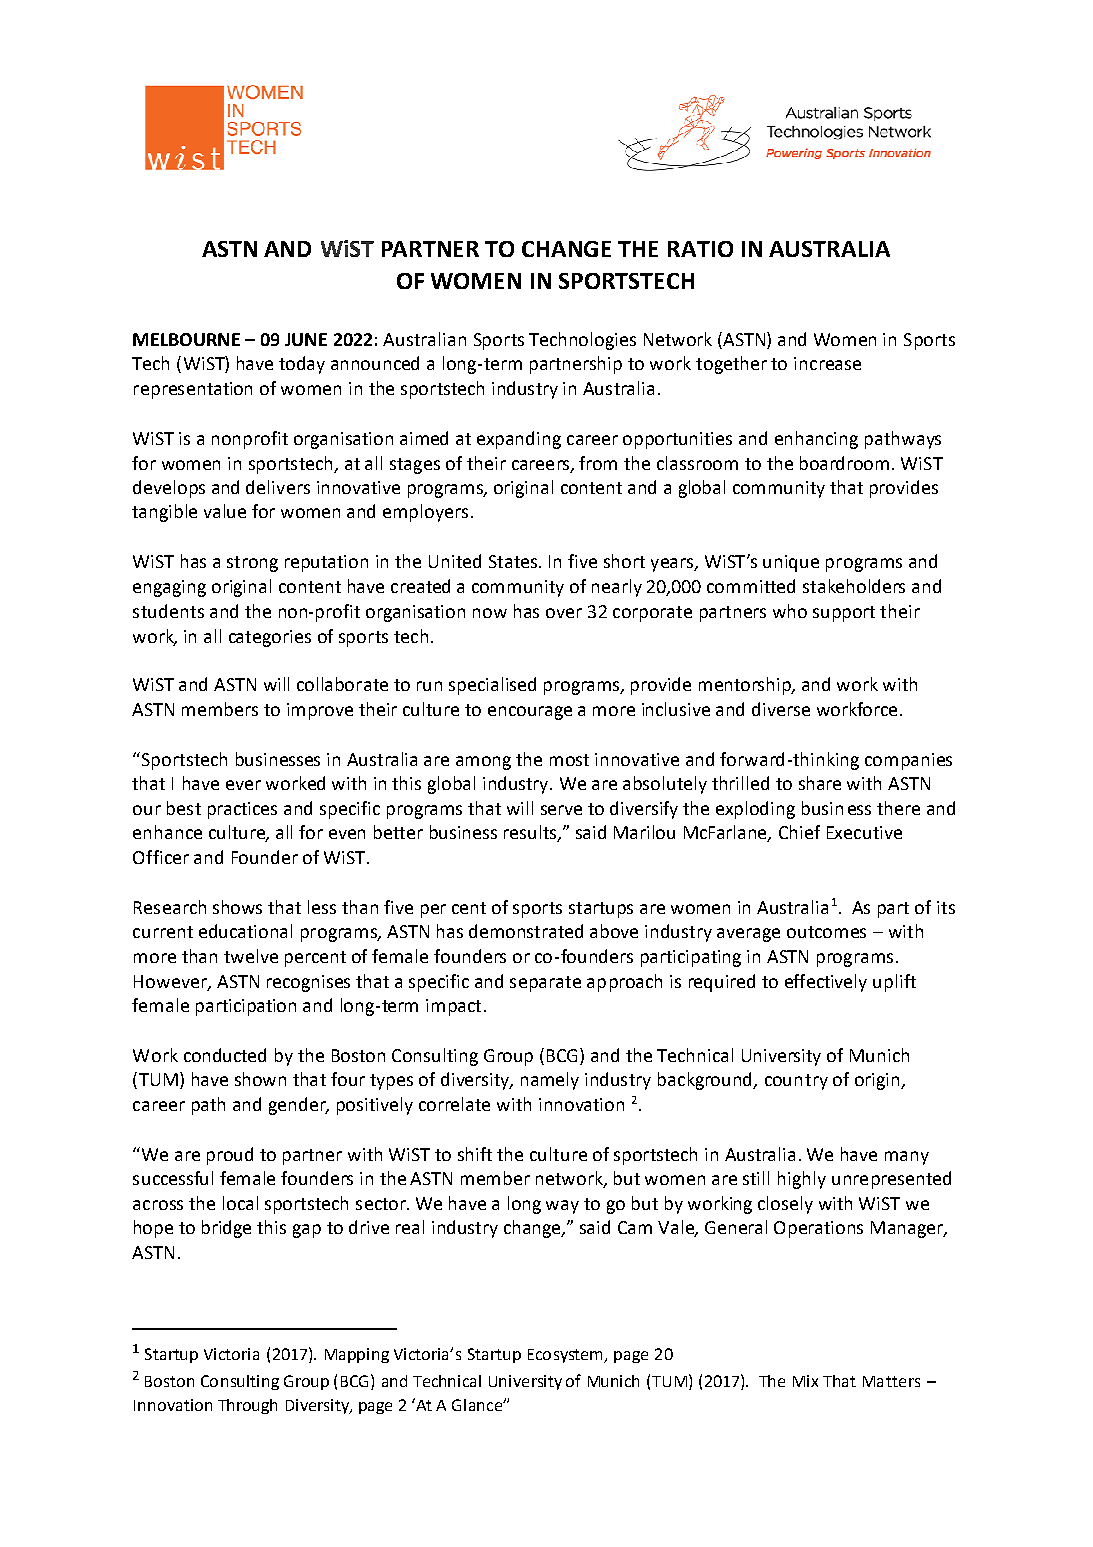 The image size is (1093, 1547). Describe the element at coordinates (519, 440) in the screenshot. I see `expanding` at that location.
